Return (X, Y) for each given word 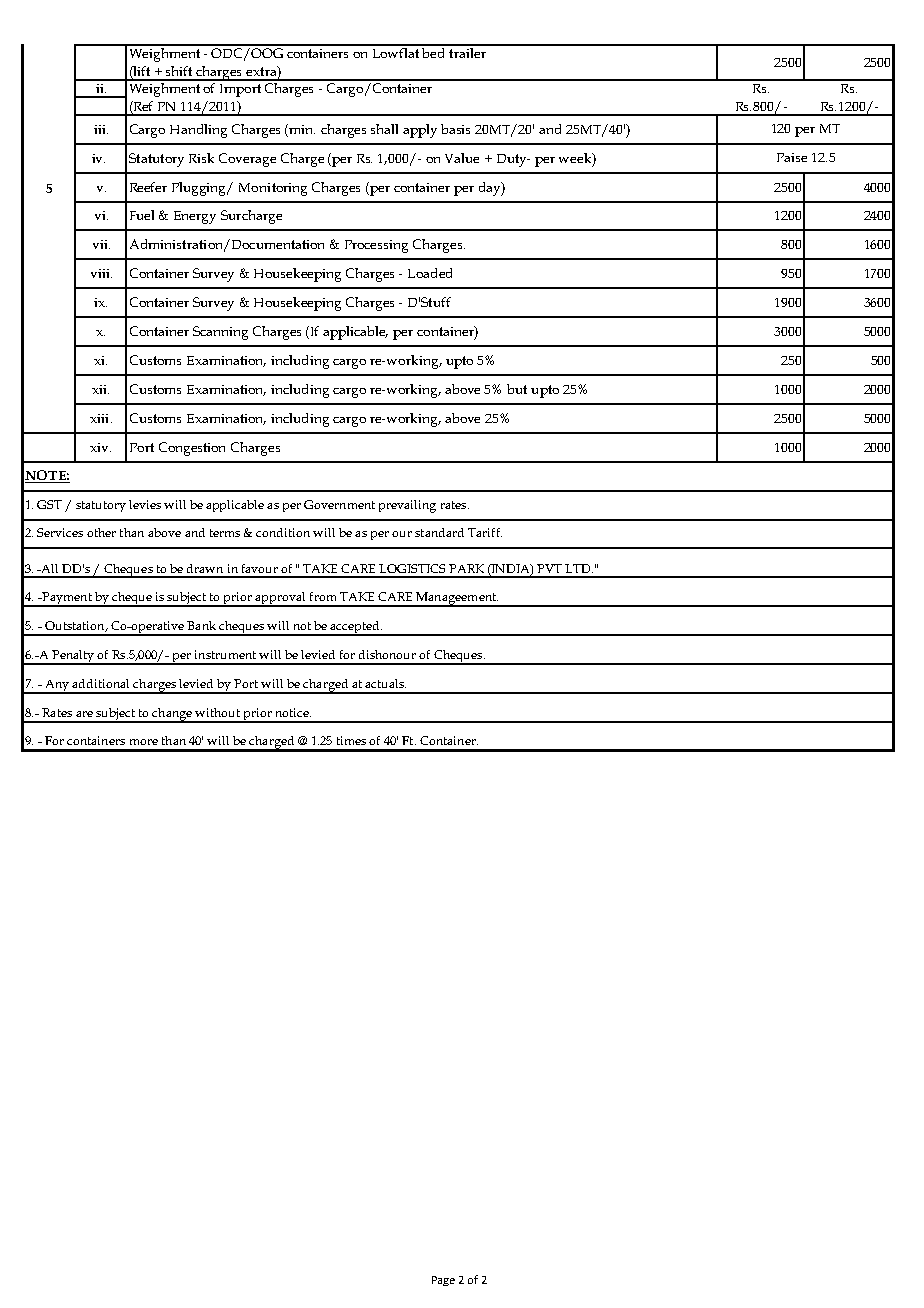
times (351, 740)
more (144, 742)
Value (462, 158)
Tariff (485, 532)
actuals (385, 683)
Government (339, 504)
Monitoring (273, 189)
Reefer (148, 187)
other (101, 532)
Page (443, 1281)
